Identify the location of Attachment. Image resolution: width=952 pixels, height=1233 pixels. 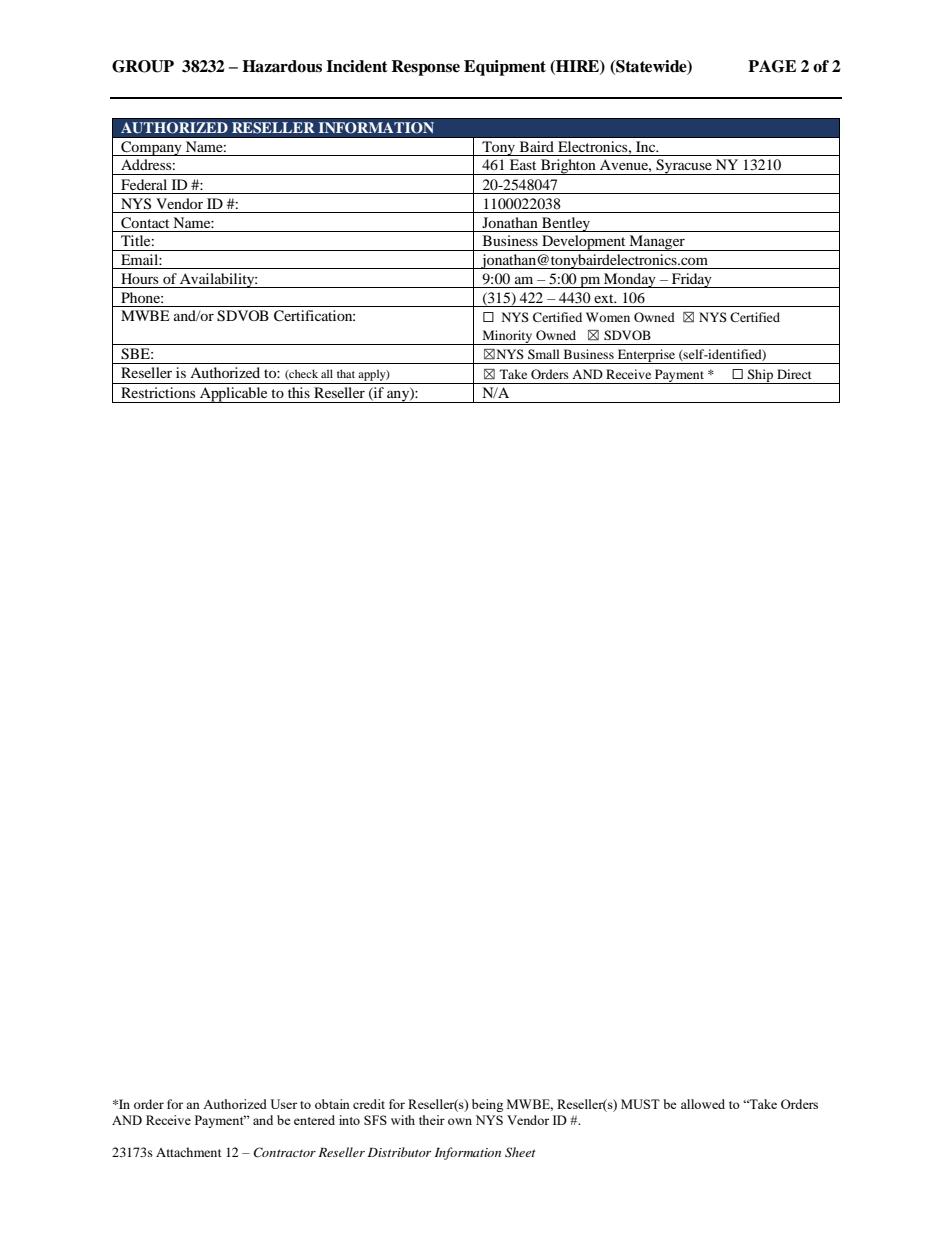
(189, 1152).
